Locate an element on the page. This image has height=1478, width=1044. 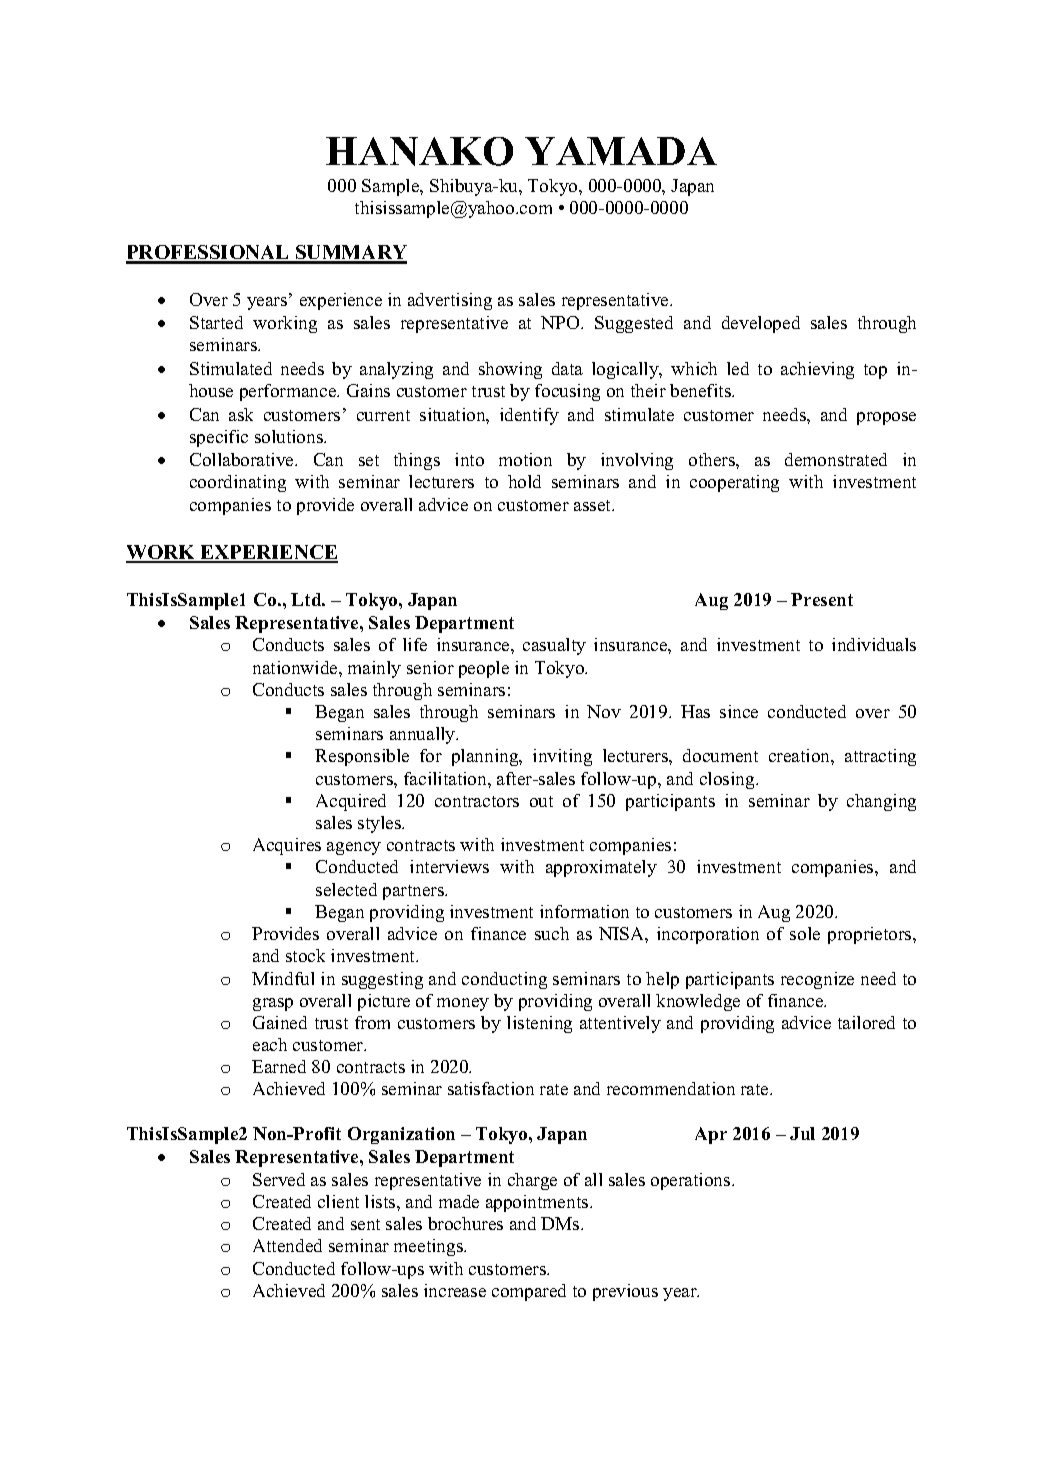
asset is located at coordinates (594, 505).
